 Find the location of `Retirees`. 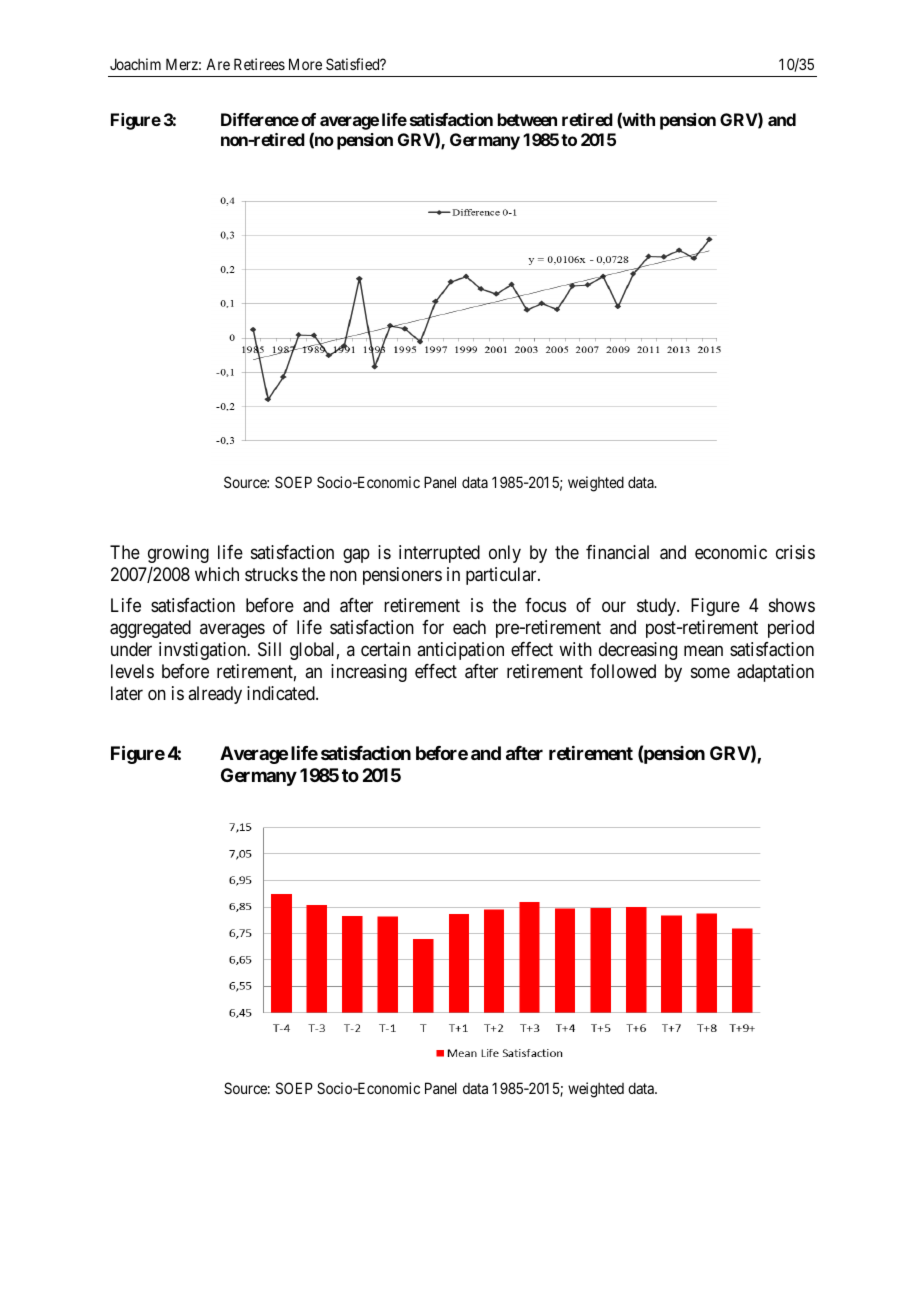

Retirees is located at coordinates (259, 64).
